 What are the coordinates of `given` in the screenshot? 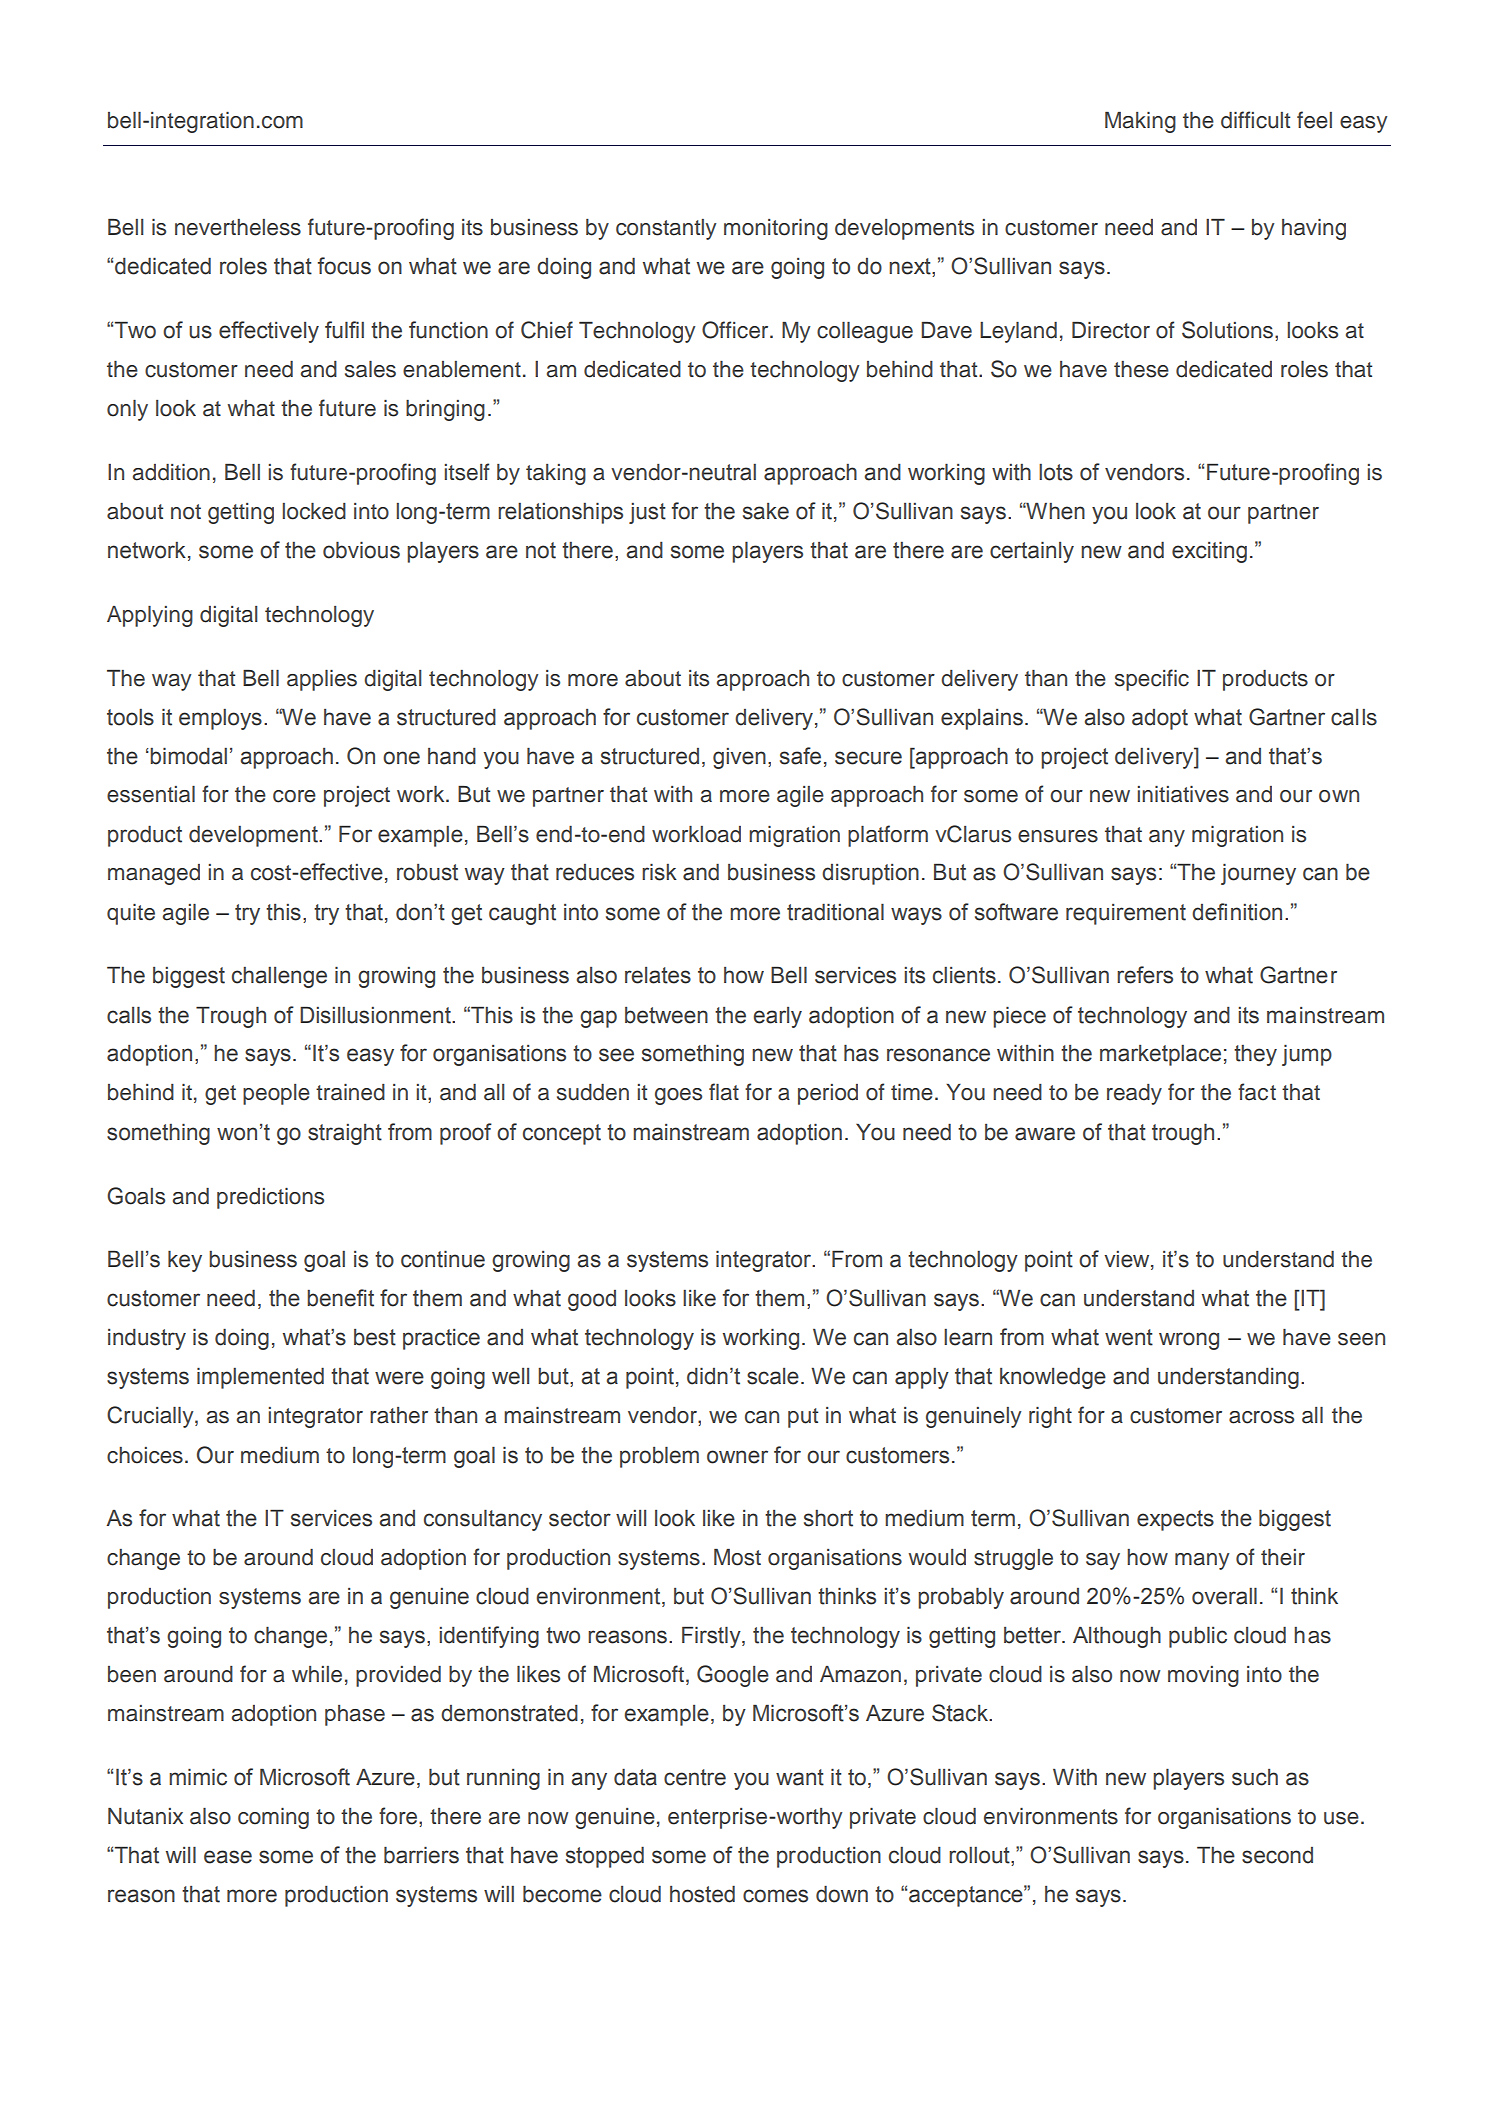 It's located at (739, 758).
